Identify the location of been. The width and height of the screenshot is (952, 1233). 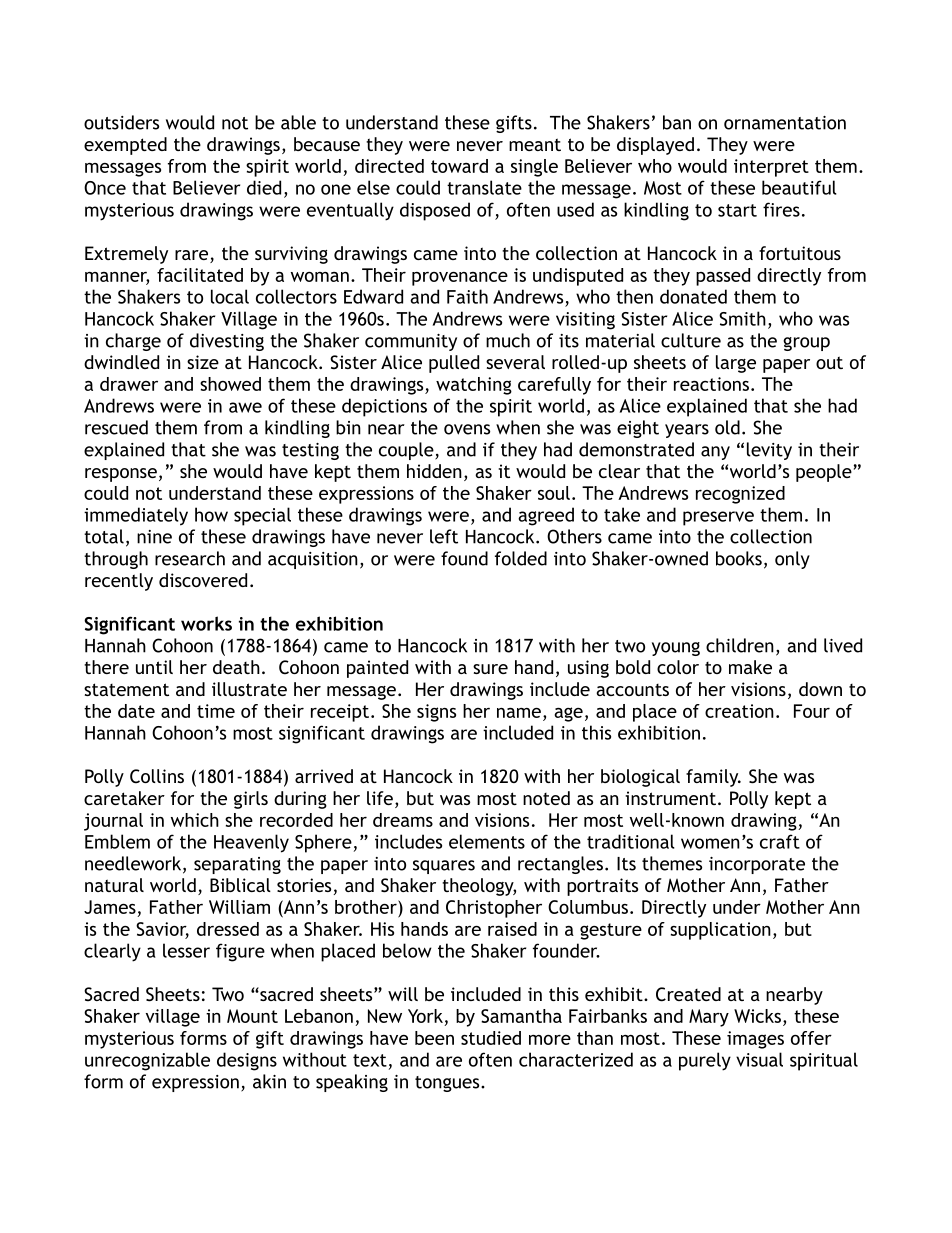
(434, 1038).
